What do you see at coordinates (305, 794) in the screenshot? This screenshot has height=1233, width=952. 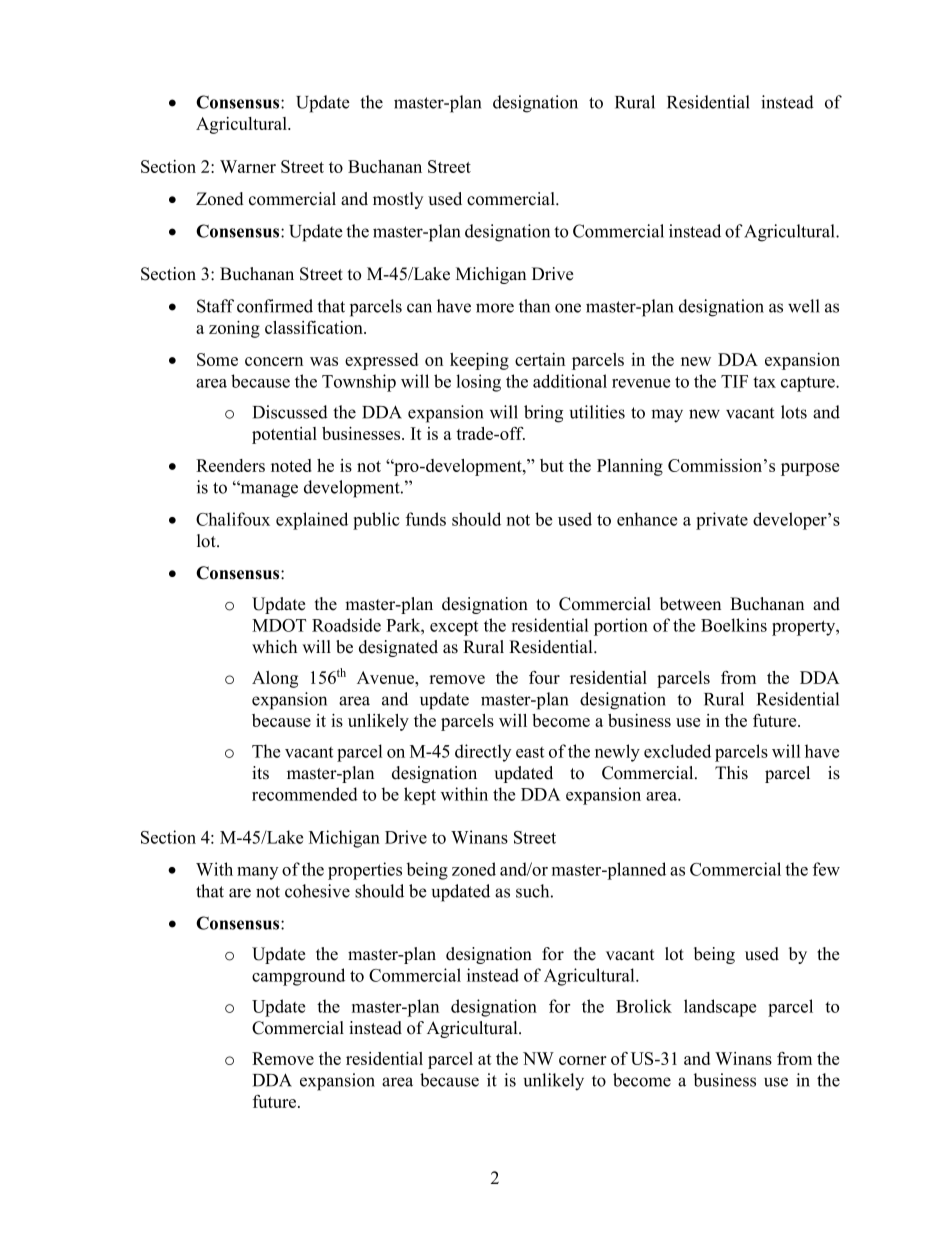 I see `recommended` at bounding box center [305, 794].
